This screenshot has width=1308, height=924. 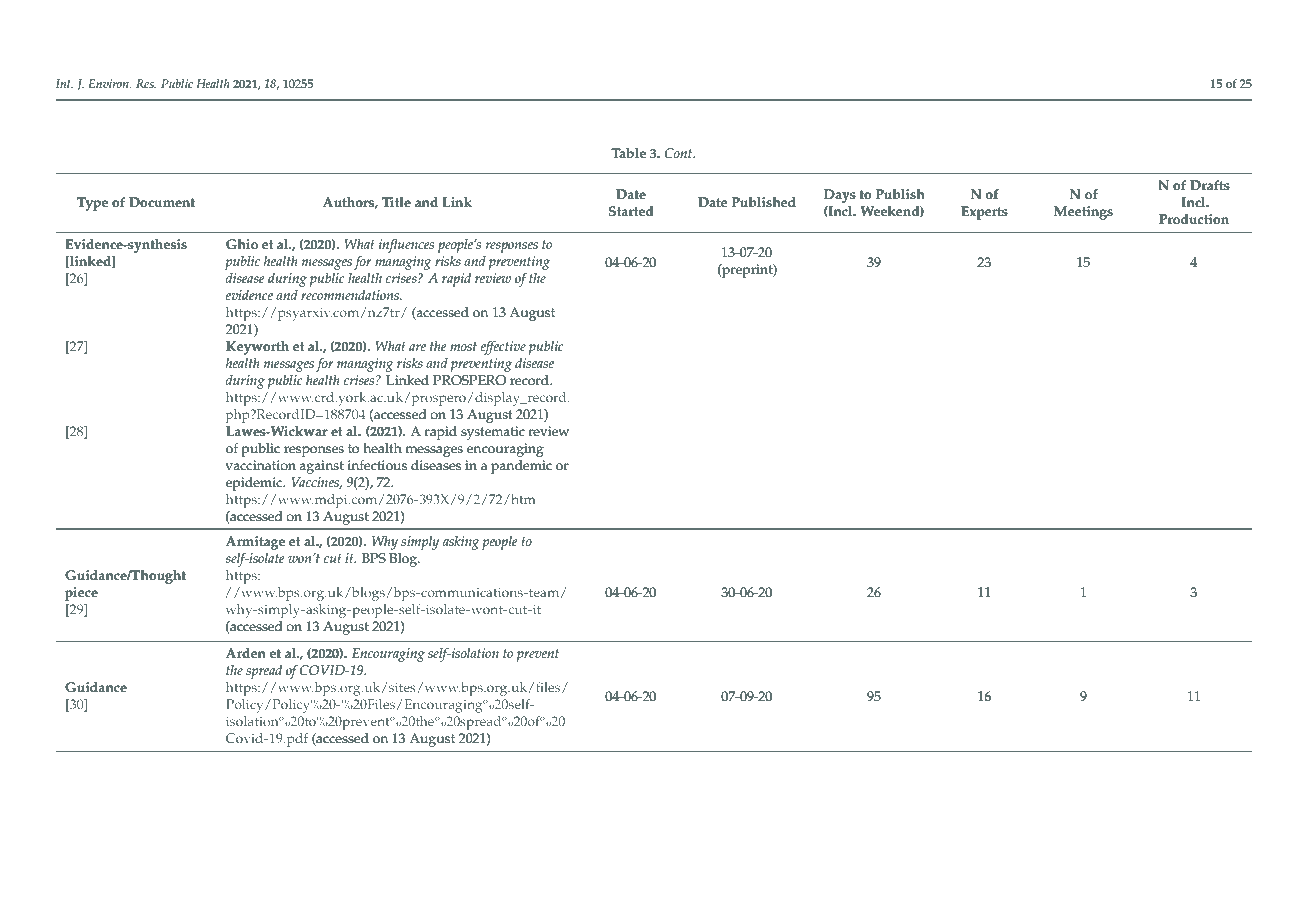 I want to click on Drafts, so click(x=1210, y=185).
